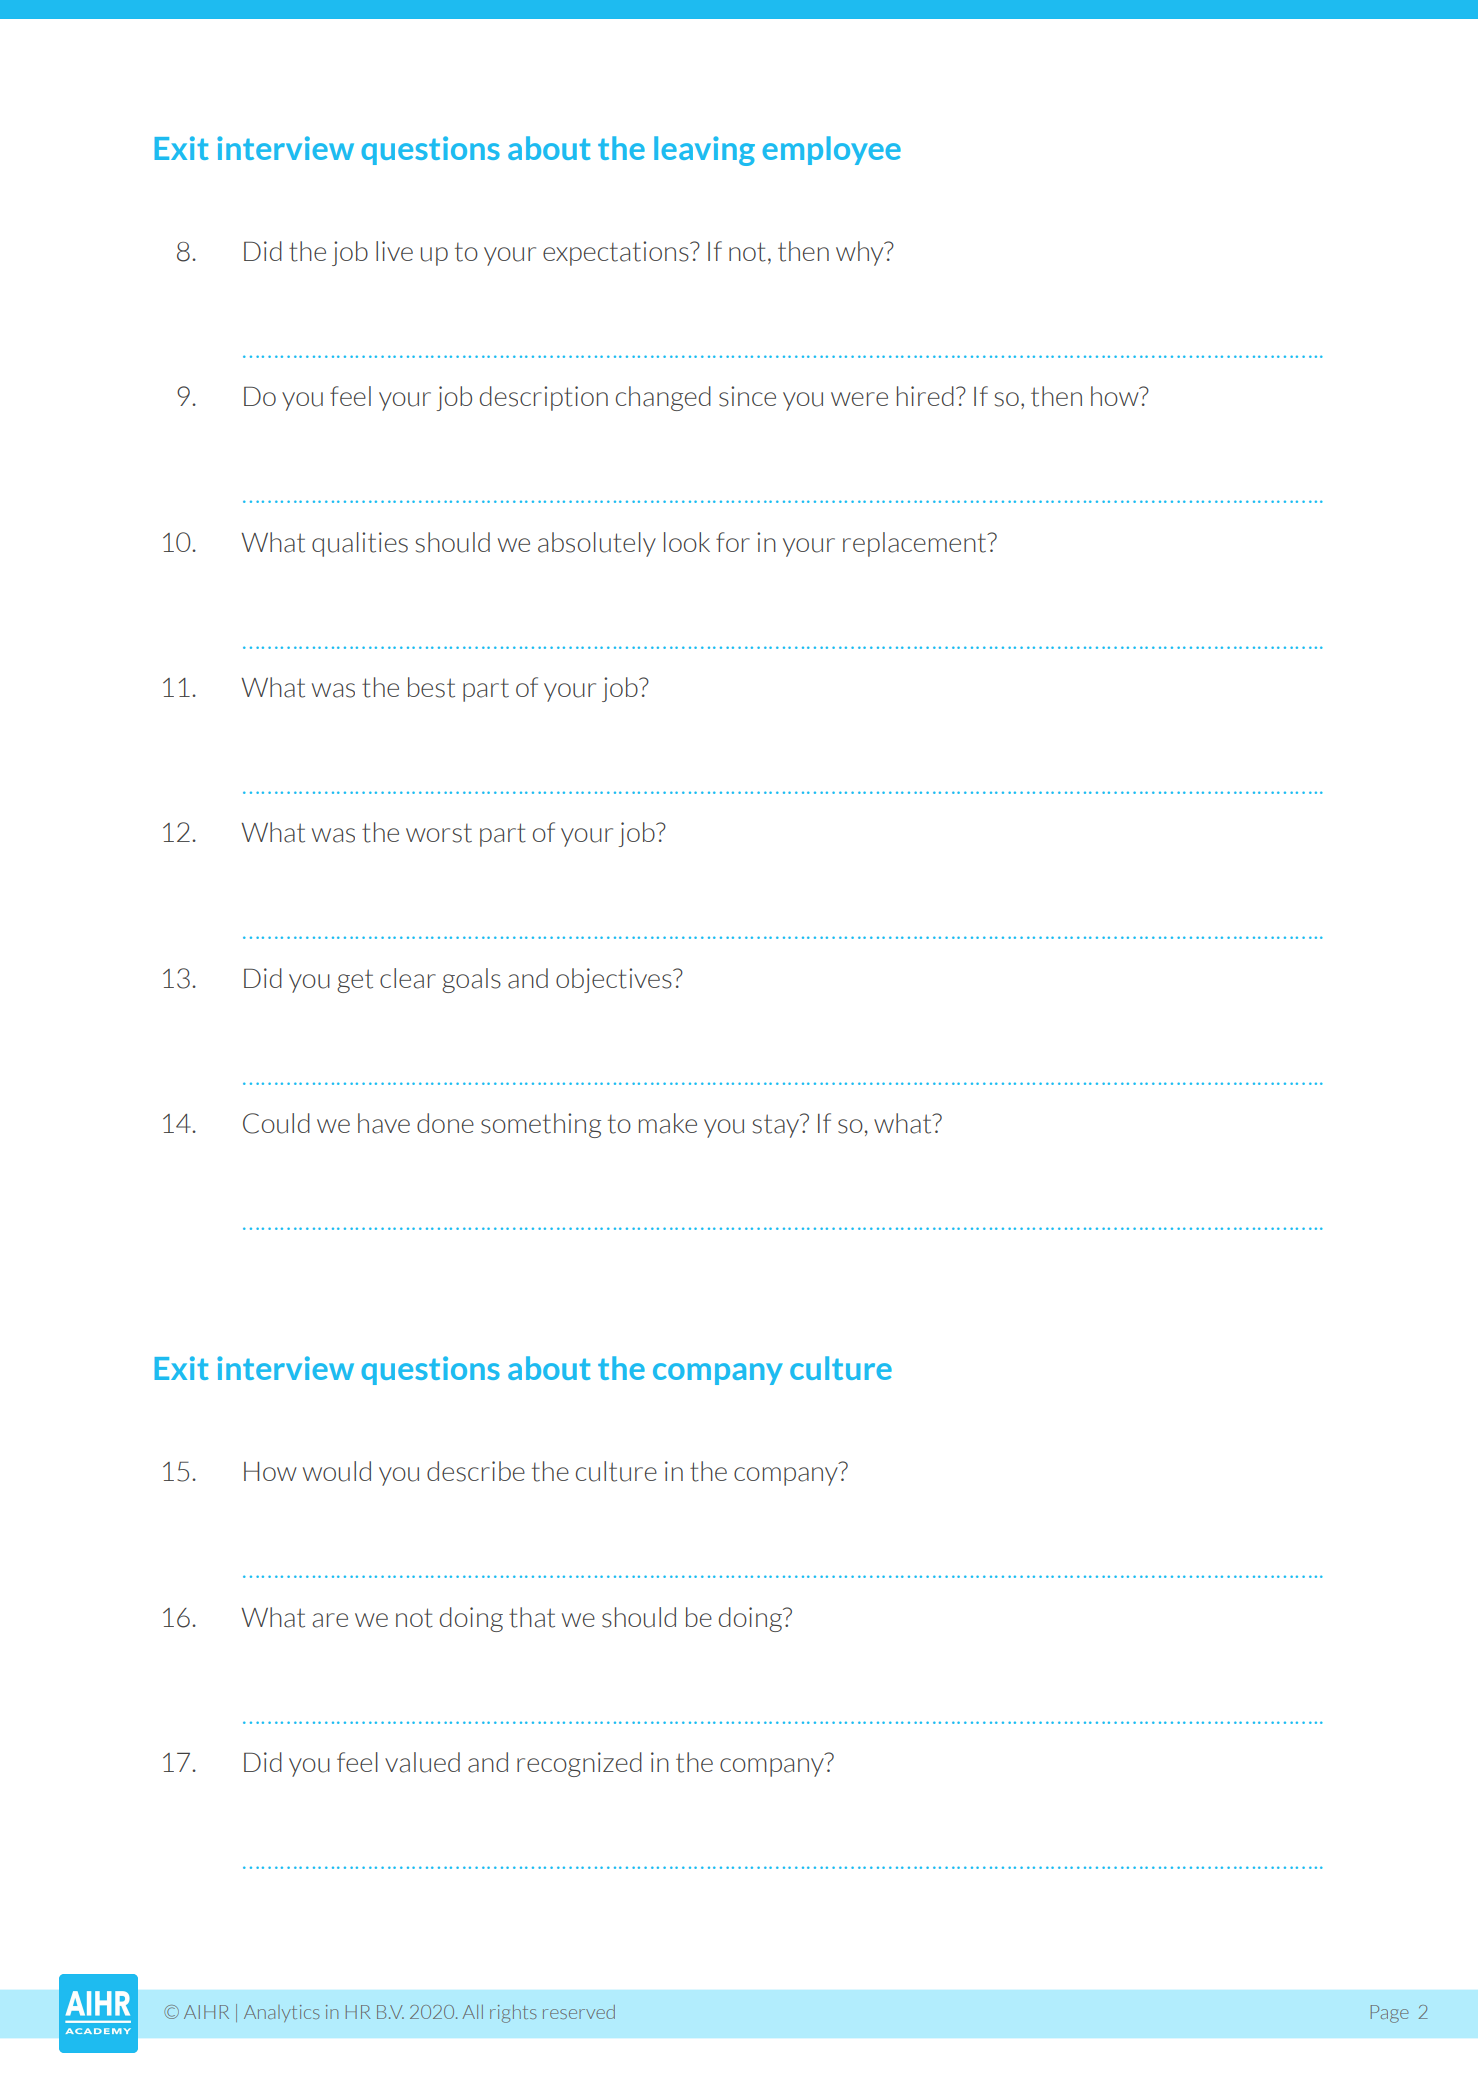 This screenshot has height=2089, width=1478. What do you see at coordinates (439, 833) in the screenshot?
I see `worst` at bounding box center [439, 833].
